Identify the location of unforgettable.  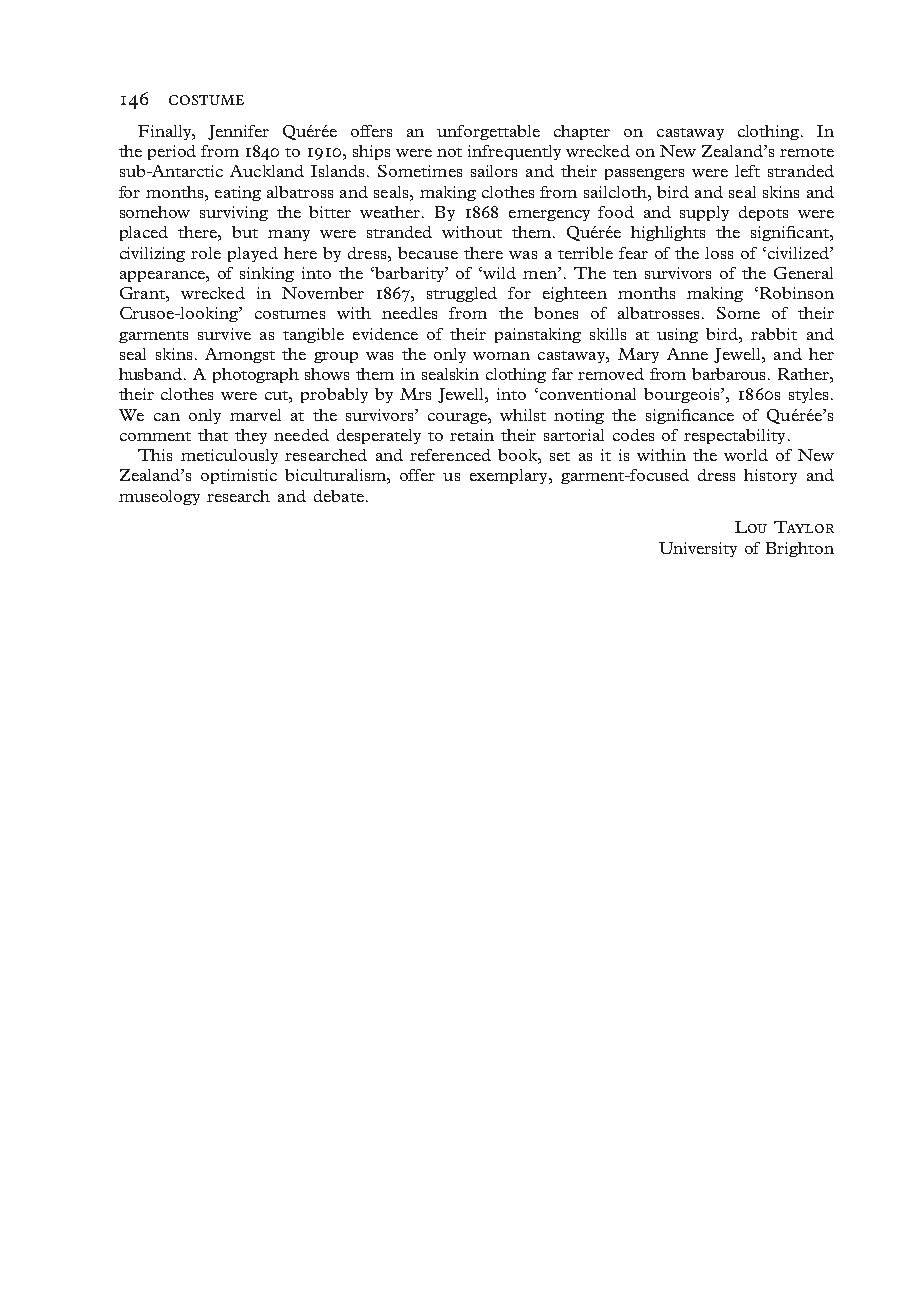
(488, 132).
